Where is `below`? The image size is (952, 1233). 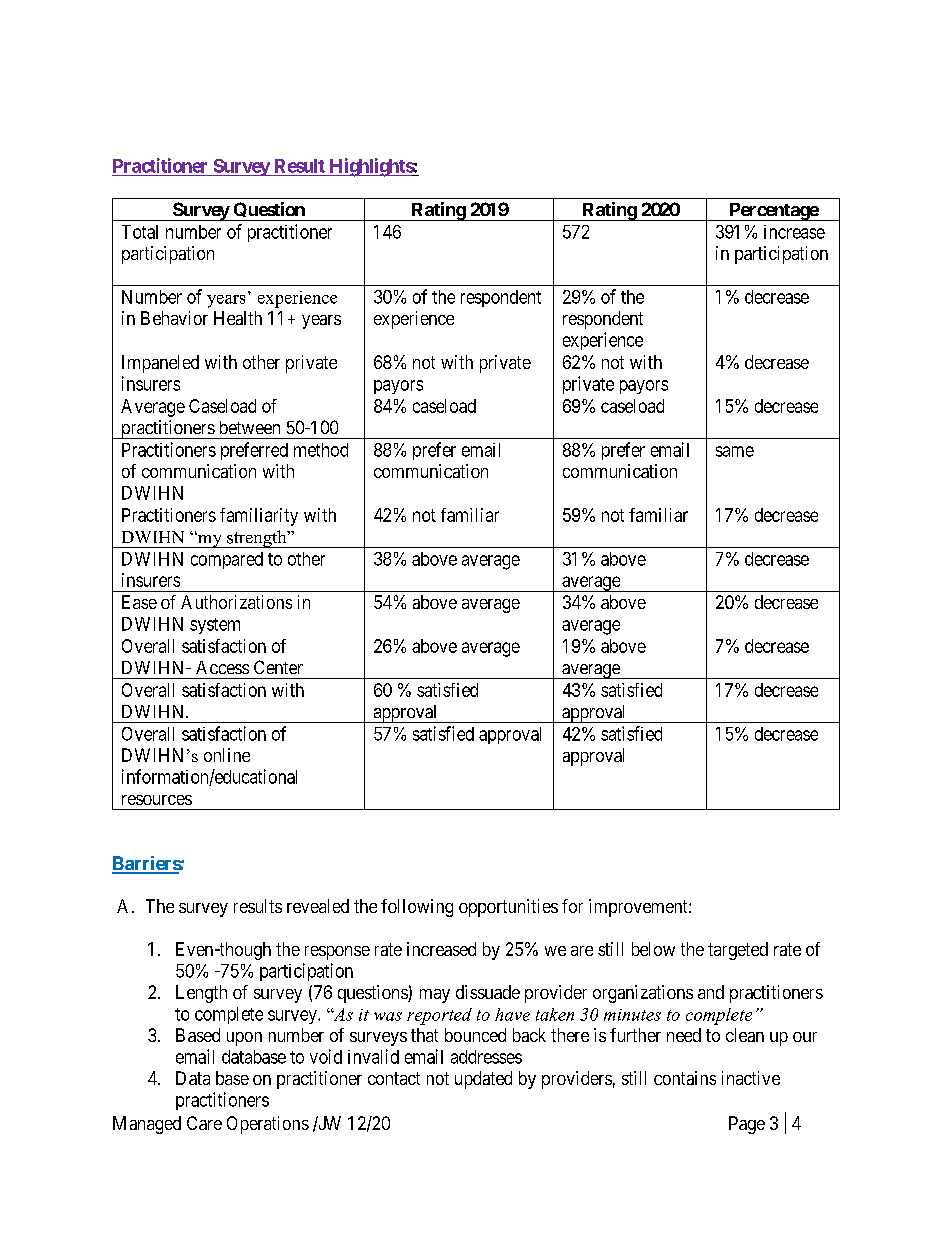
below is located at coordinates (653, 949).
